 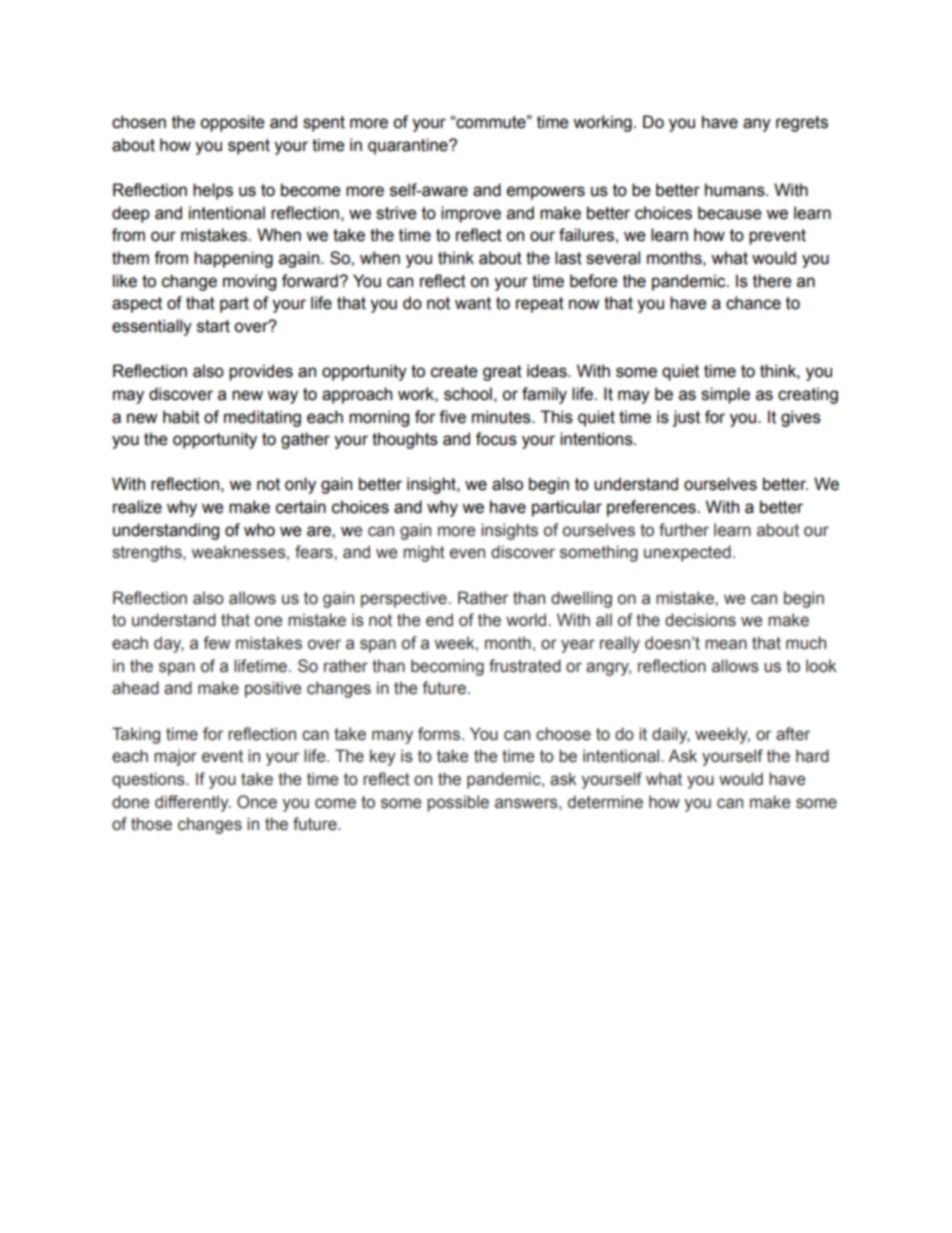 I want to click on only, so click(x=300, y=485).
